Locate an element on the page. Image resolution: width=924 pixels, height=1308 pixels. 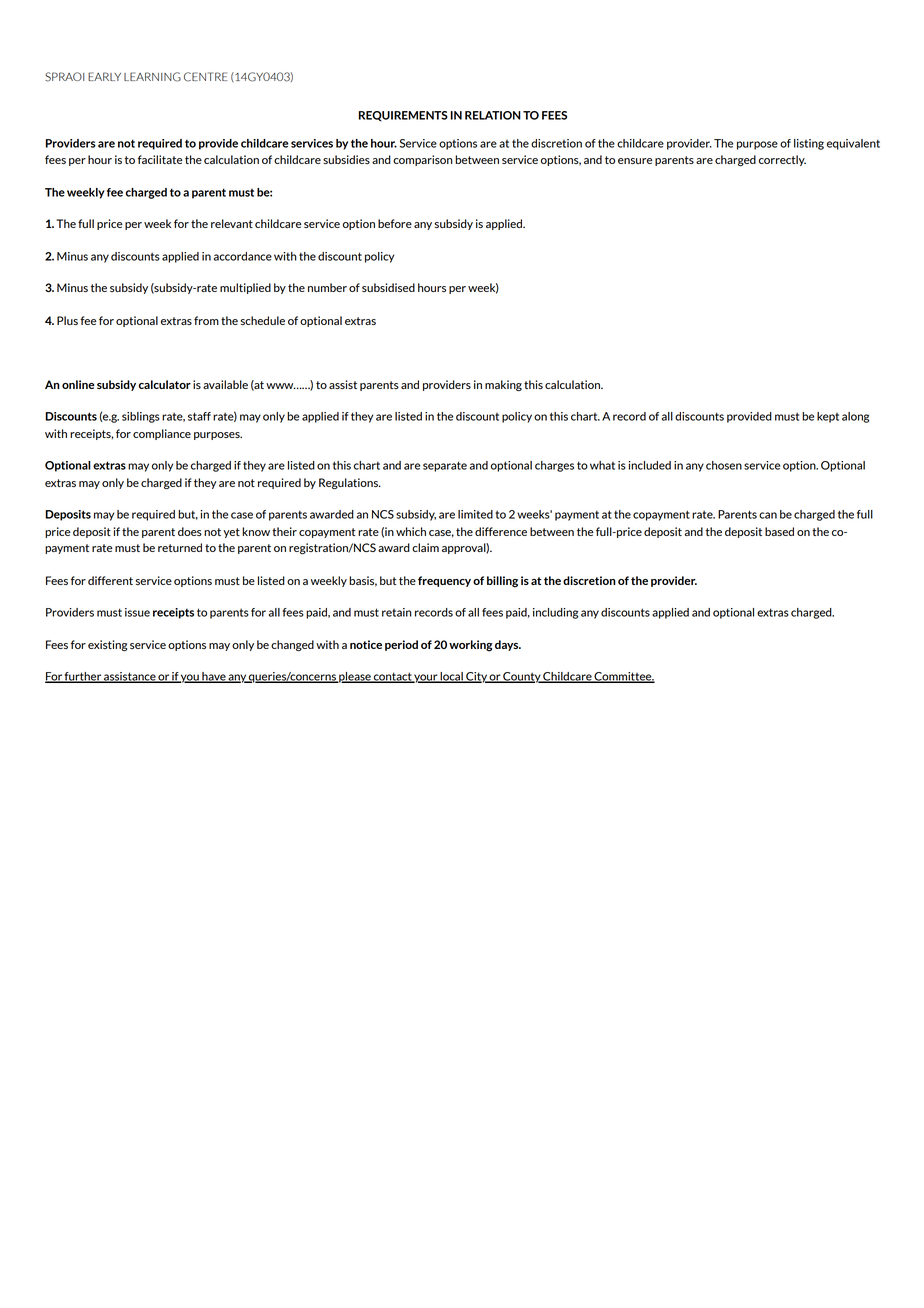
correctly is located at coordinates (782, 160).
